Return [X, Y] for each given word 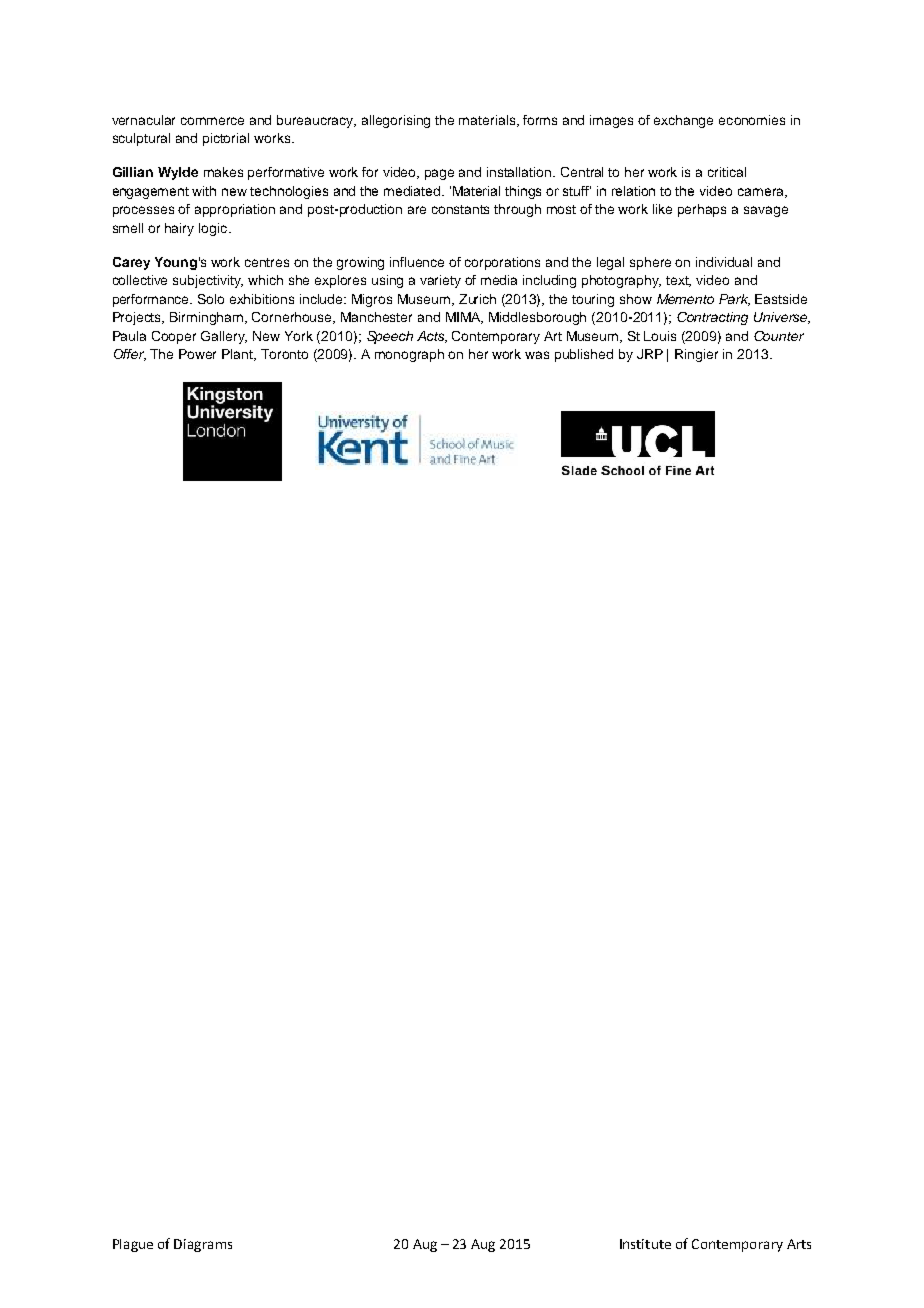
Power [197, 354]
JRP [650, 354]
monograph [409, 355]
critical [727, 172]
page [439, 174]
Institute [645, 1244]
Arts [799, 1244]
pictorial [226, 139]
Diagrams [203, 1245]
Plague [133, 1245]
